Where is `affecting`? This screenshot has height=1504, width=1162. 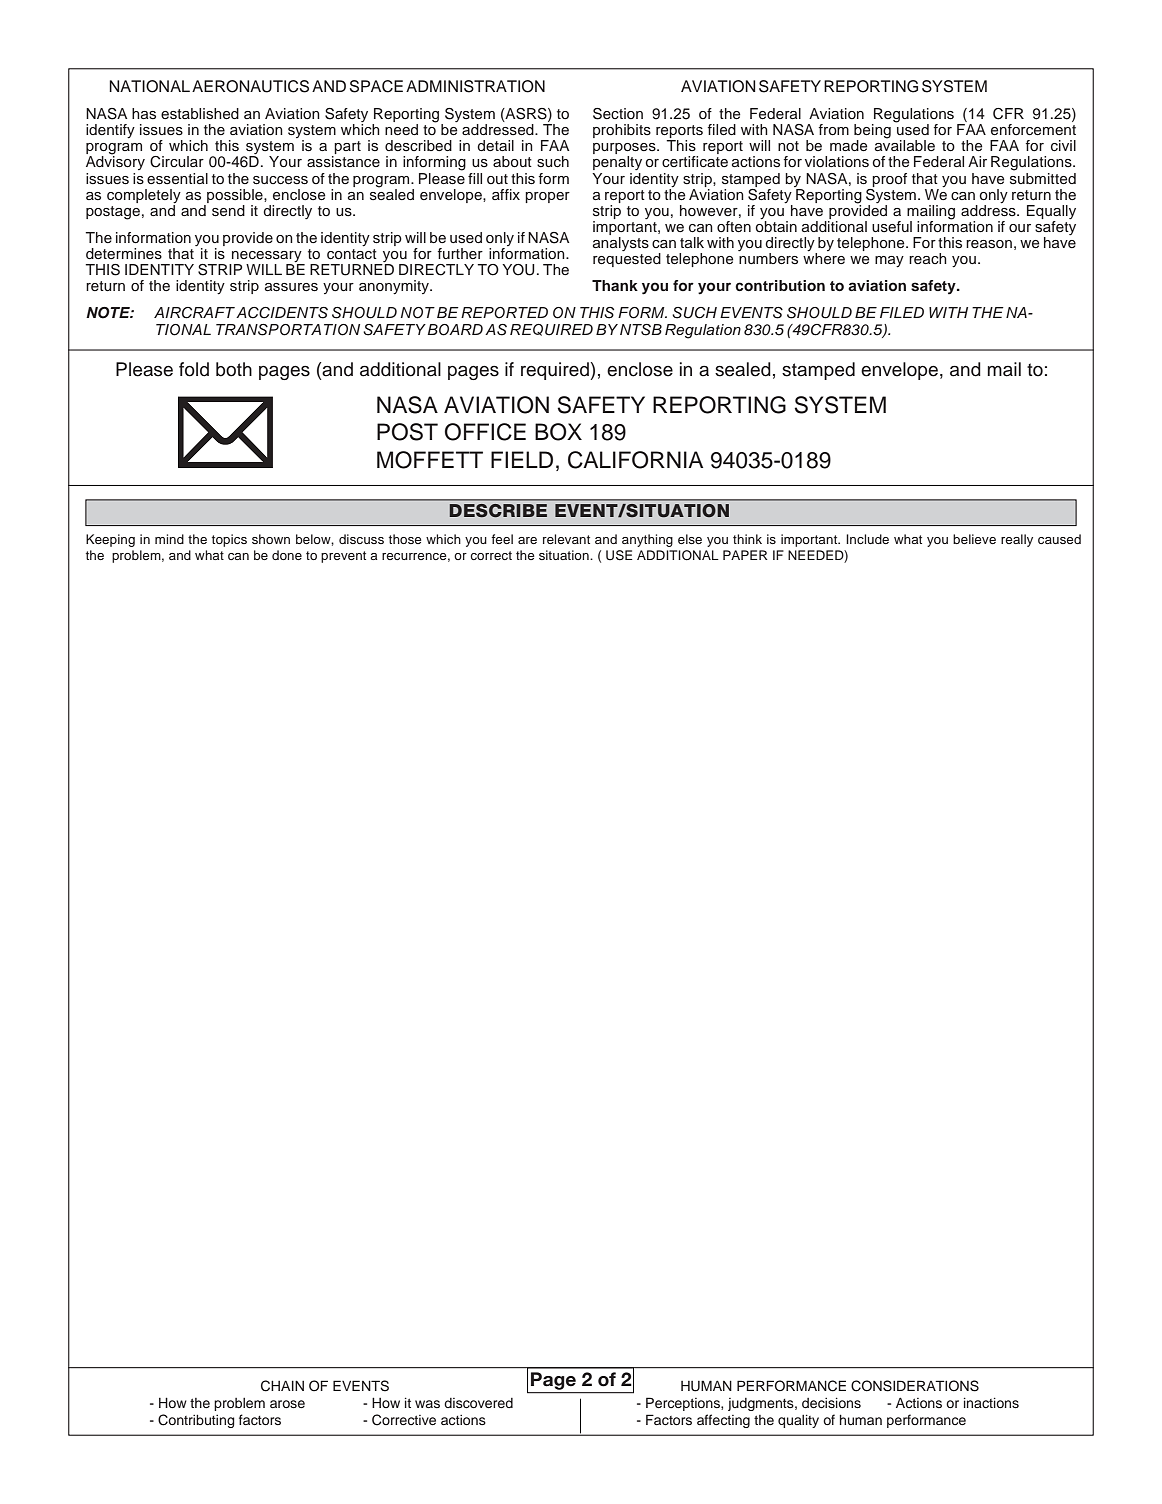
affecting is located at coordinates (723, 1421).
